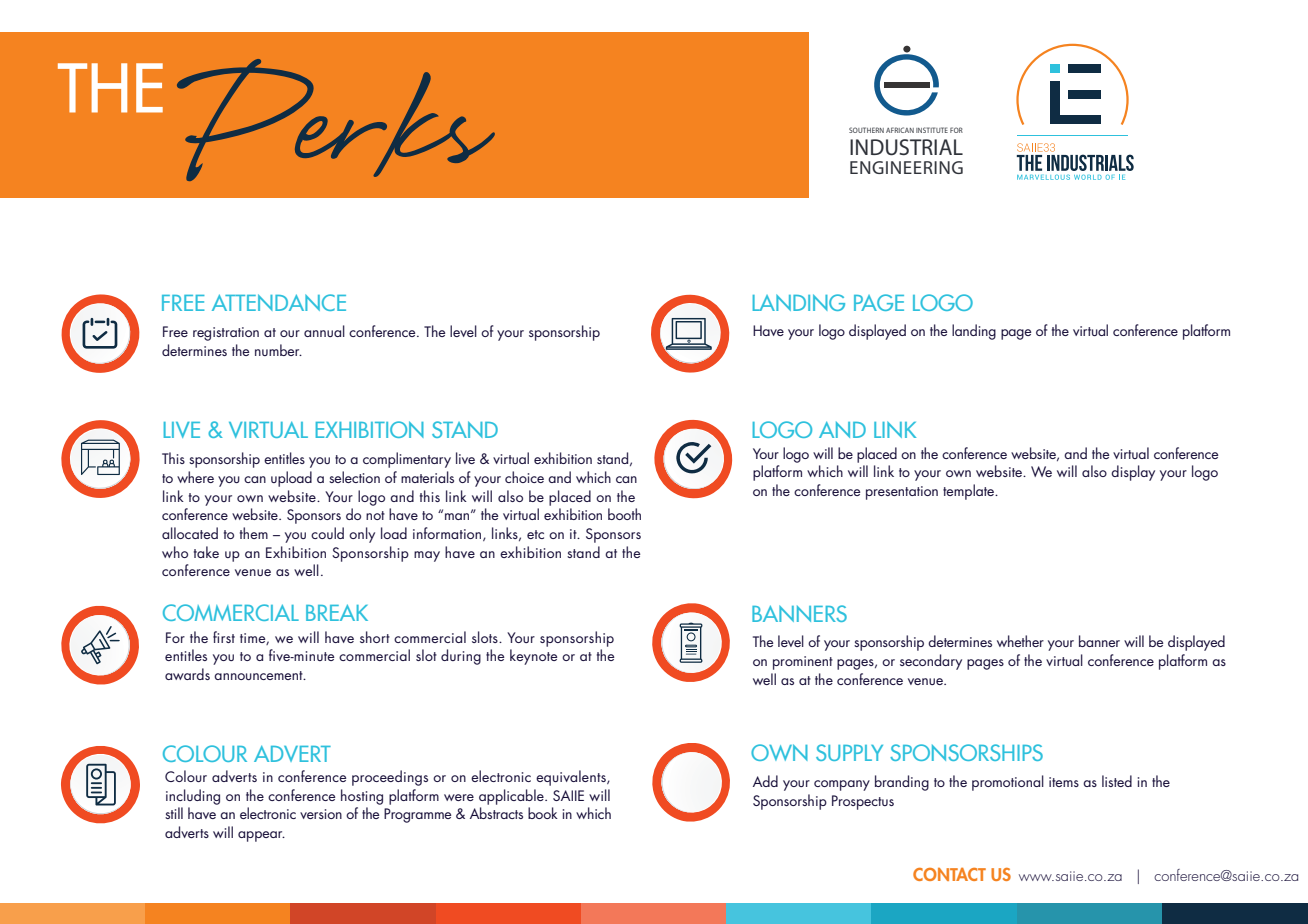  What do you see at coordinates (949, 874) in the screenshot?
I see `CONTACT` at bounding box center [949, 874].
